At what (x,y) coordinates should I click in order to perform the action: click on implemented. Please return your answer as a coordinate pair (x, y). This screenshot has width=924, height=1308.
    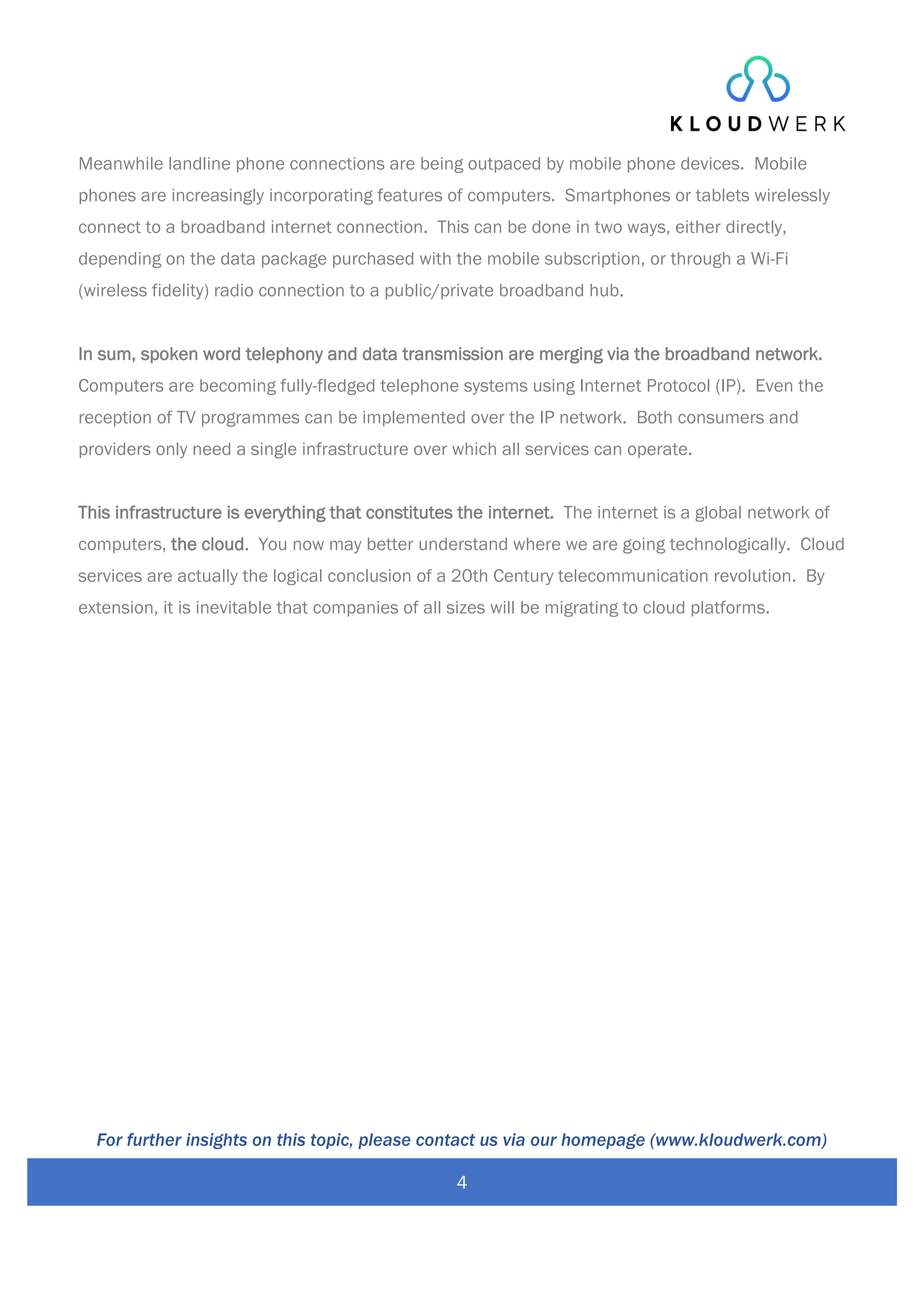
    Looking at the image, I should click on (414, 418).
